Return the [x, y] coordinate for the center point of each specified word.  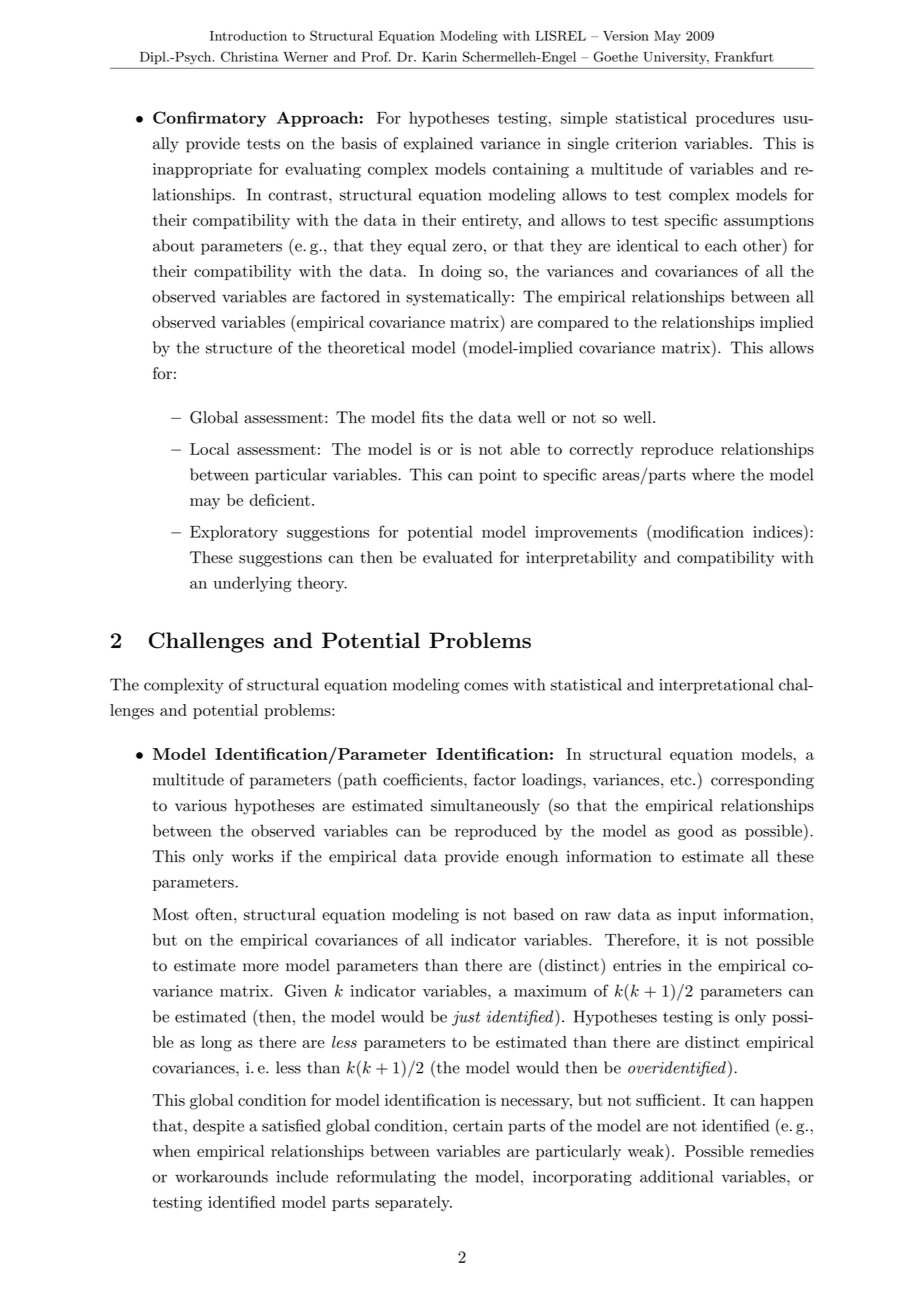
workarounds [221, 1176]
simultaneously [485, 807]
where [713, 474]
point [498, 476]
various [201, 805]
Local [209, 449]
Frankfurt [744, 56]
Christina [250, 56]
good [695, 832]
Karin [439, 57]
